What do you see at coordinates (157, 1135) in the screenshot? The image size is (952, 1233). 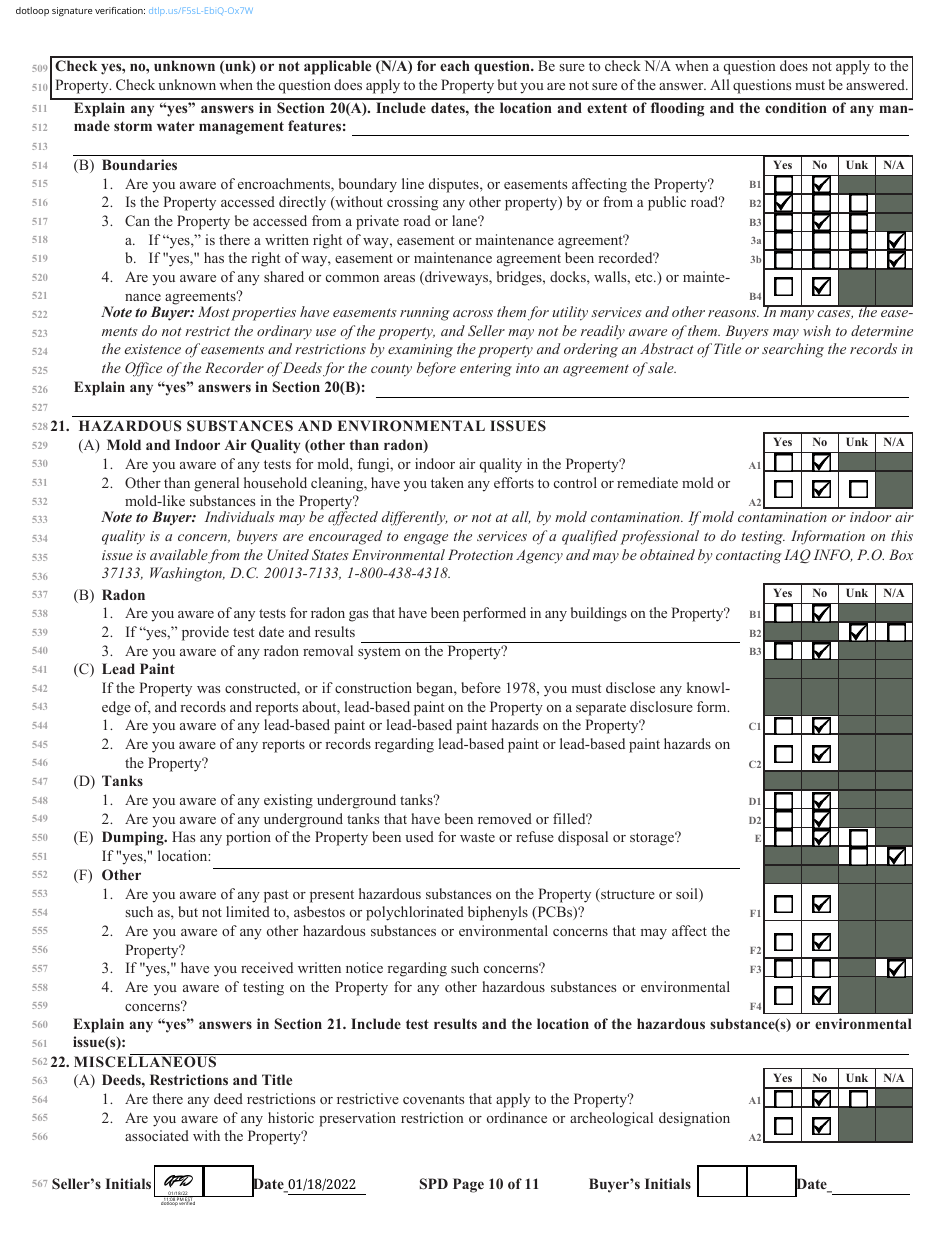 I see `associated` at bounding box center [157, 1135].
